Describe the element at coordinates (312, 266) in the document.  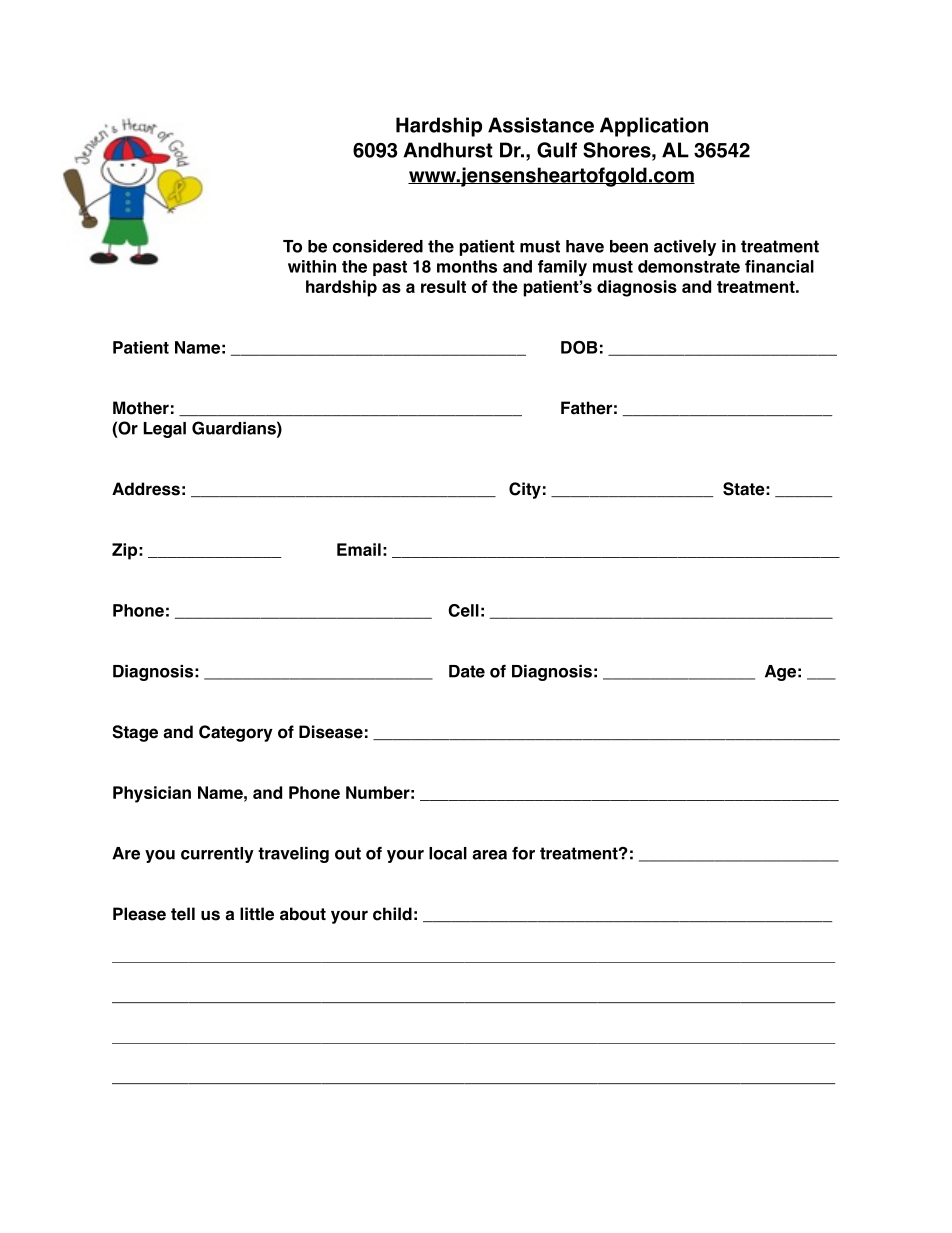
I see `within` at that location.
